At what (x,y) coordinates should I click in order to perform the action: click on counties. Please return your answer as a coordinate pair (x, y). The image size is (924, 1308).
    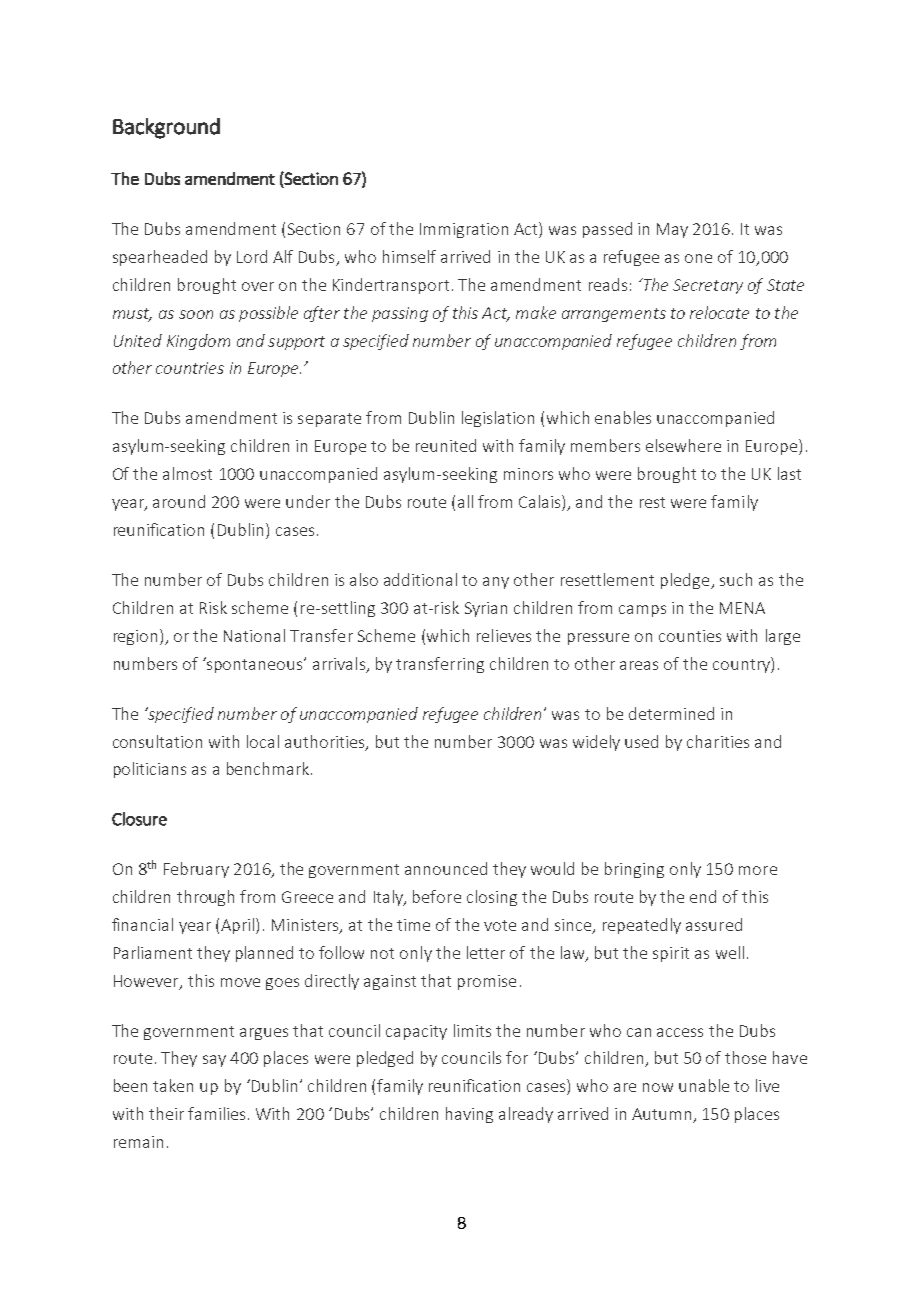
    Looking at the image, I should click on (690, 636).
